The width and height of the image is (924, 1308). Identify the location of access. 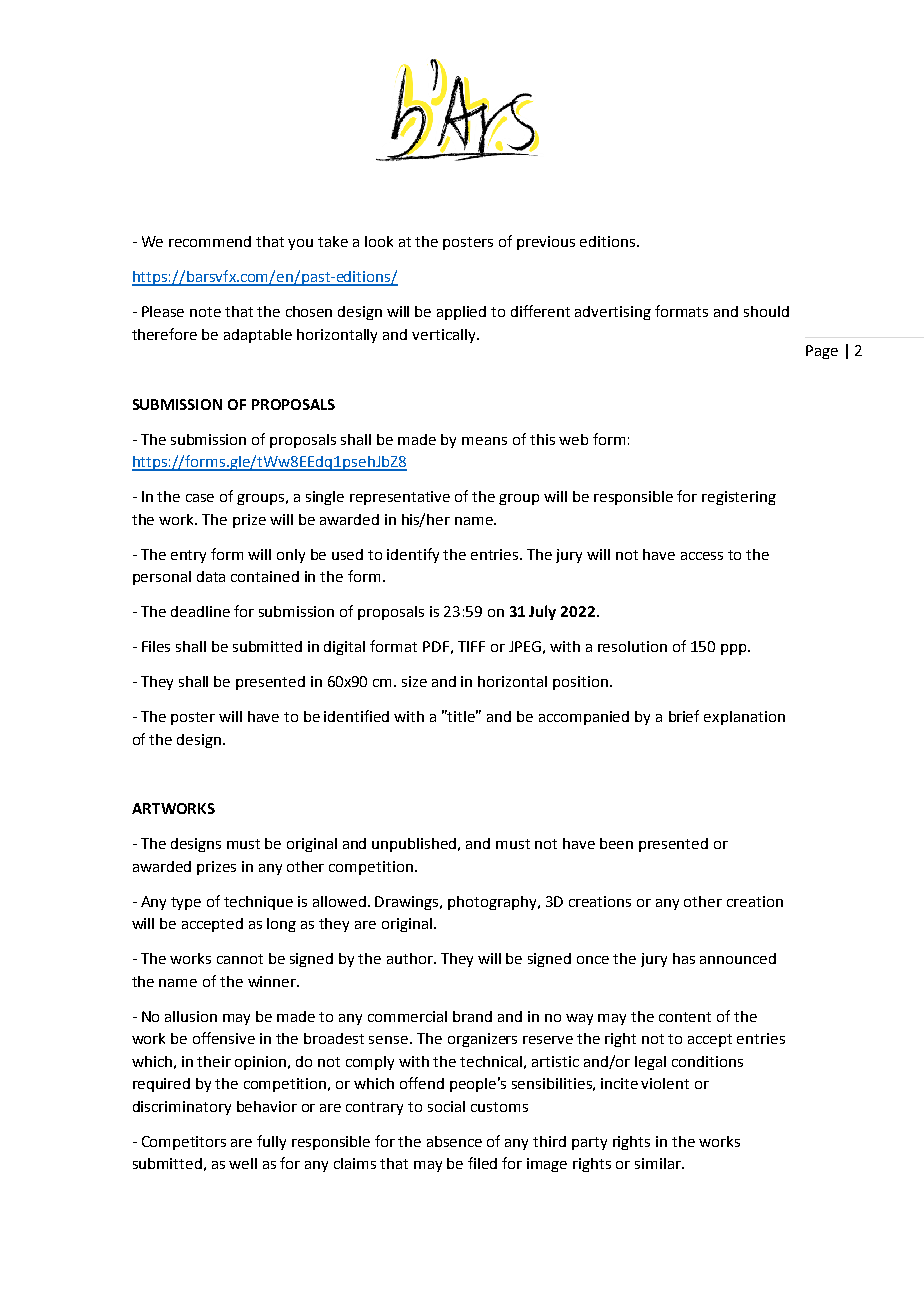
(702, 556).
